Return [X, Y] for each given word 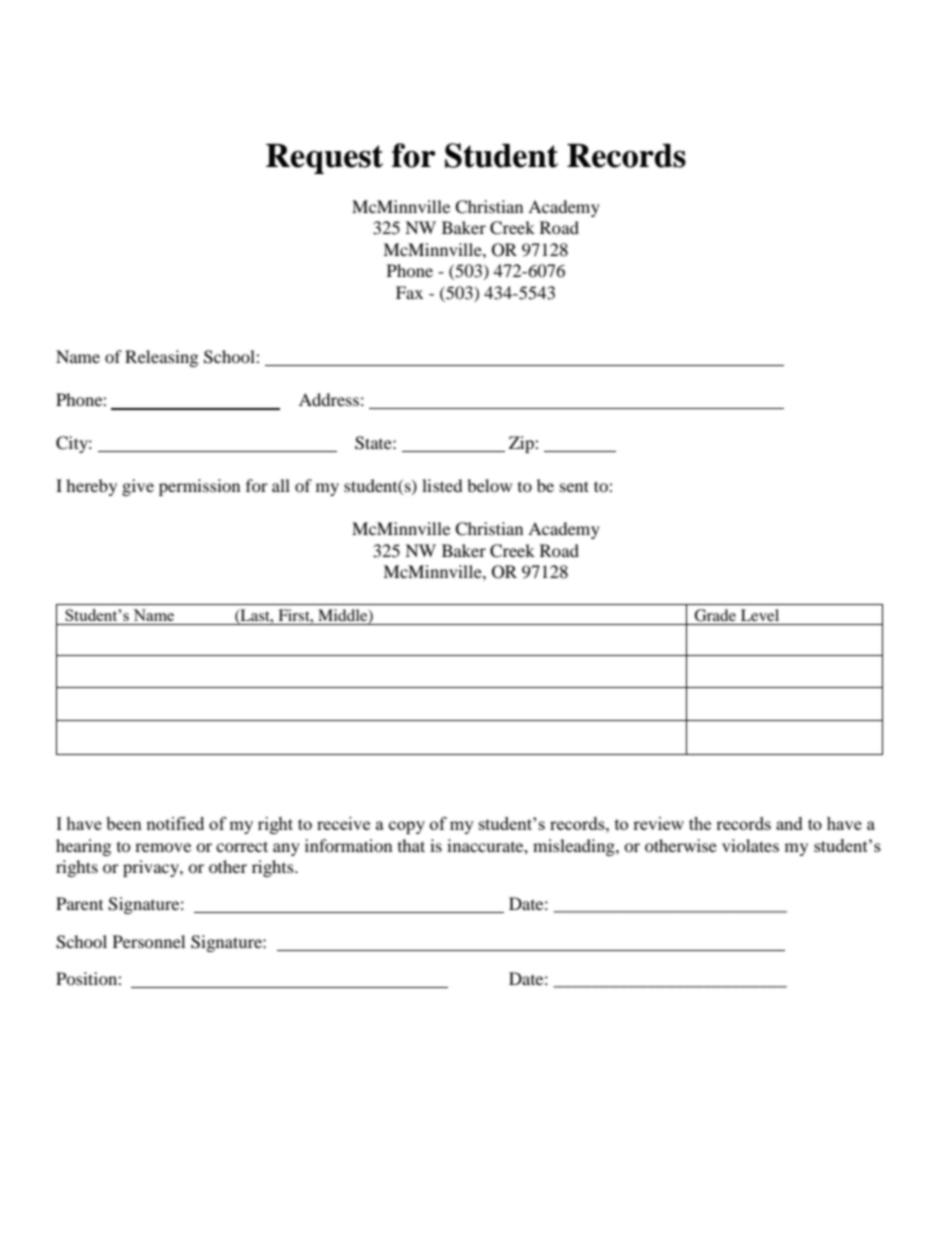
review [658, 823]
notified [175, 823]
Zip [522, 444]
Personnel [149, 941]
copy [407, 827]
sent [574, 486]
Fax [409, 292]
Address [329, 399]
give [138, 487]
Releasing [161, 358]
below [489, 485]
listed [442, 485]
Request [324, 159]
